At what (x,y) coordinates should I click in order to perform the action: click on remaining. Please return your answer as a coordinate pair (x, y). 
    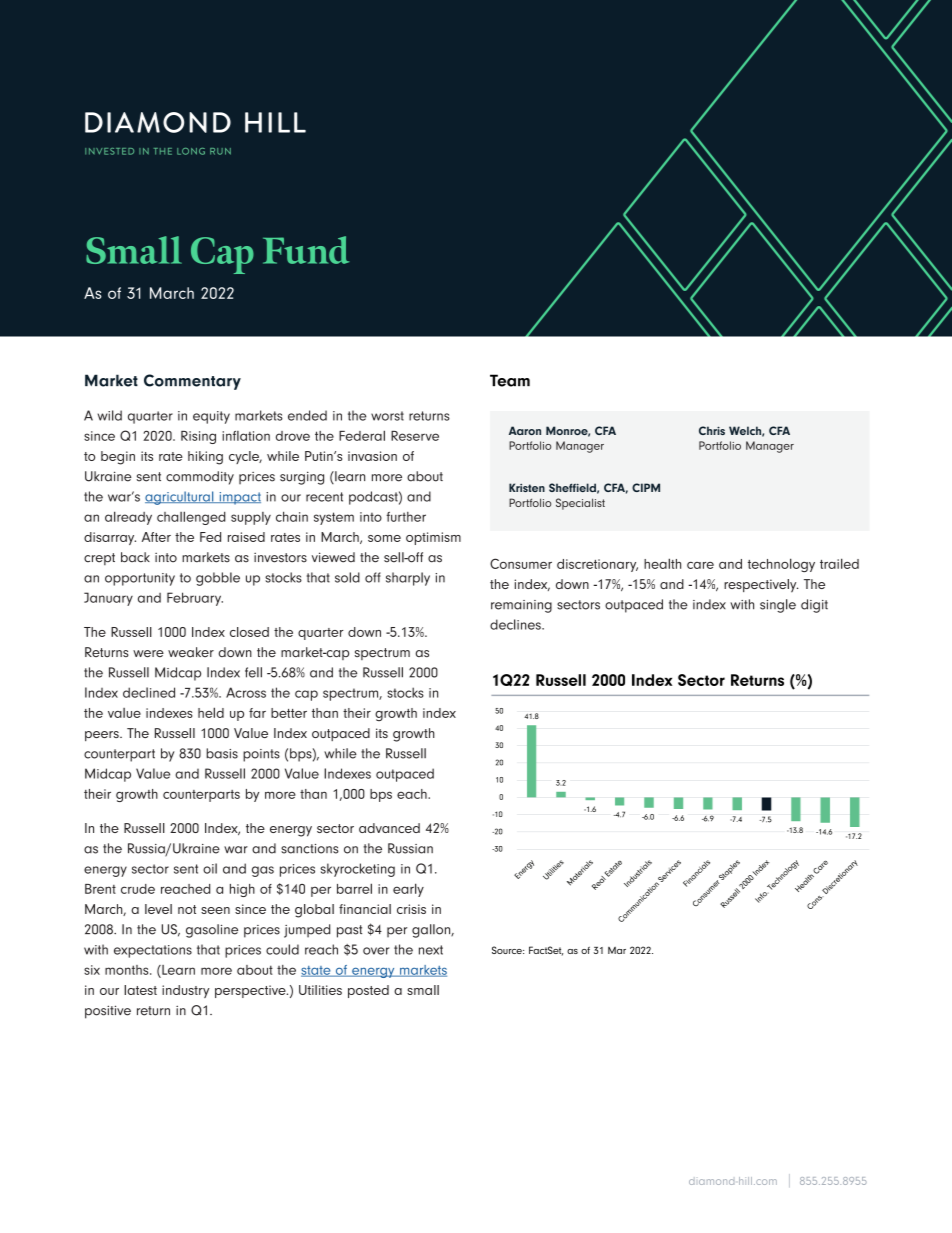
    Looking at the image, I should click on (521, 606).
